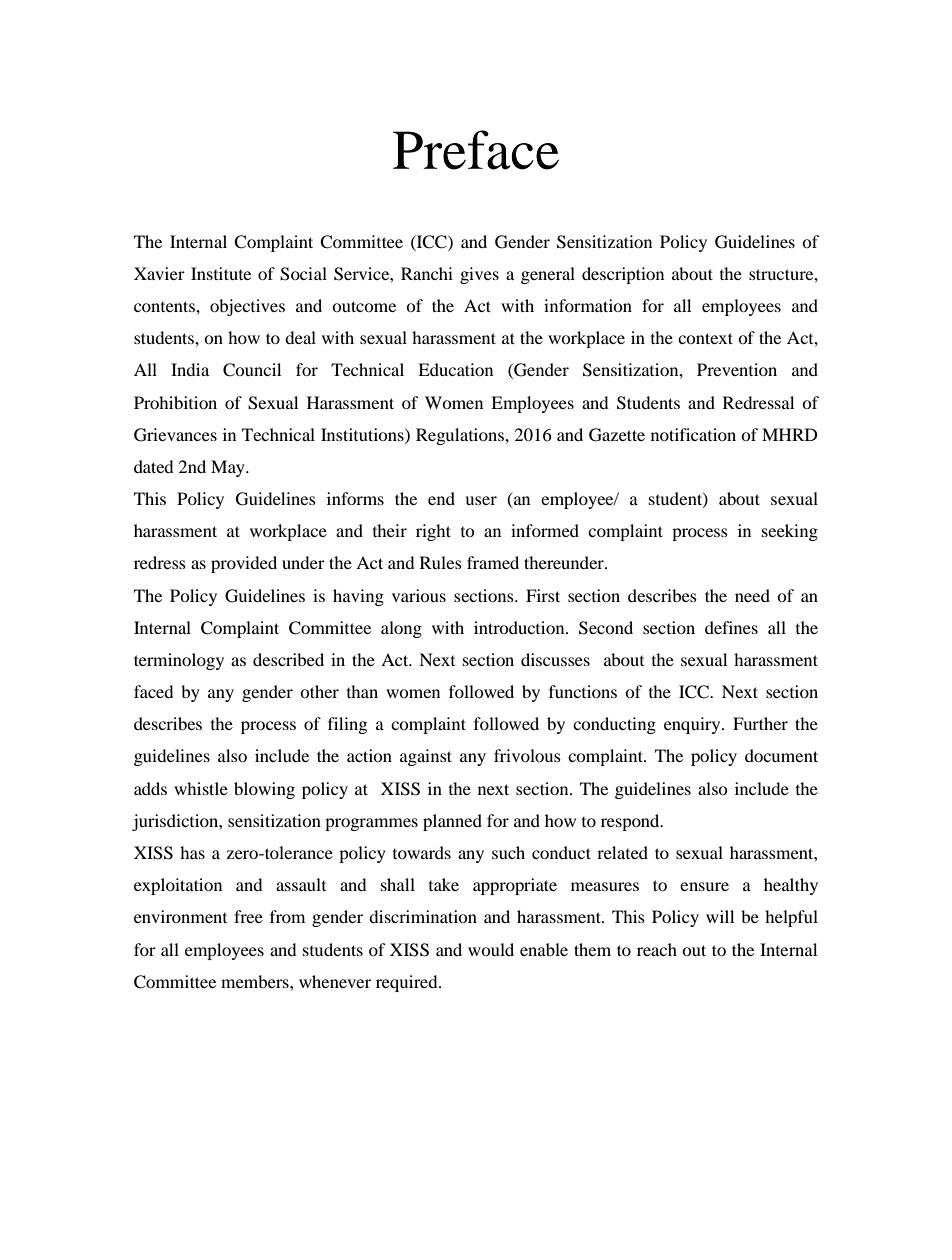 The image size is (952, 1260). Describe the element at coordinates (221, 273) in the screenshot. I see `Institute` at that location.
